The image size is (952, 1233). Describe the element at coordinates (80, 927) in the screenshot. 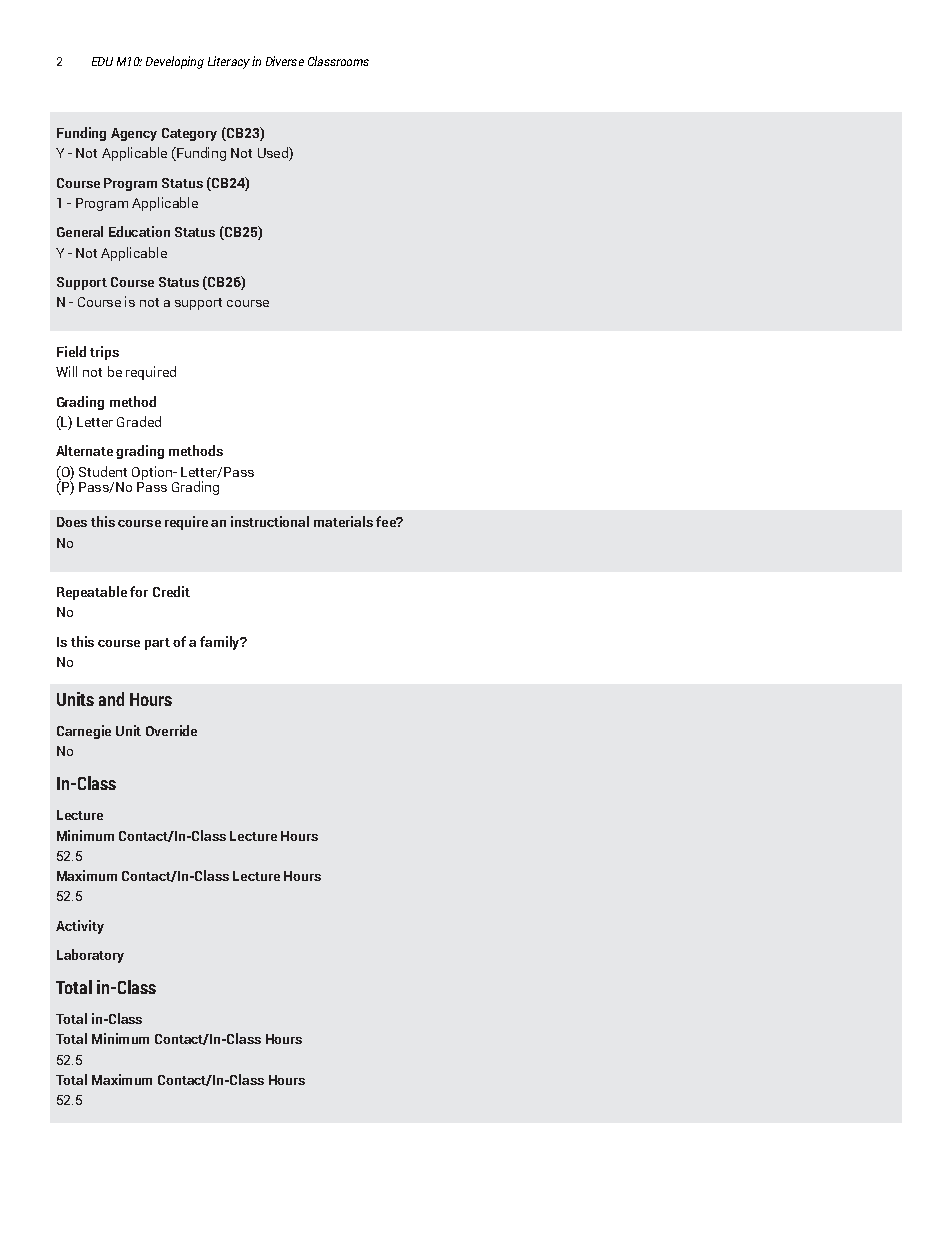

I see `Activity` at that location.
